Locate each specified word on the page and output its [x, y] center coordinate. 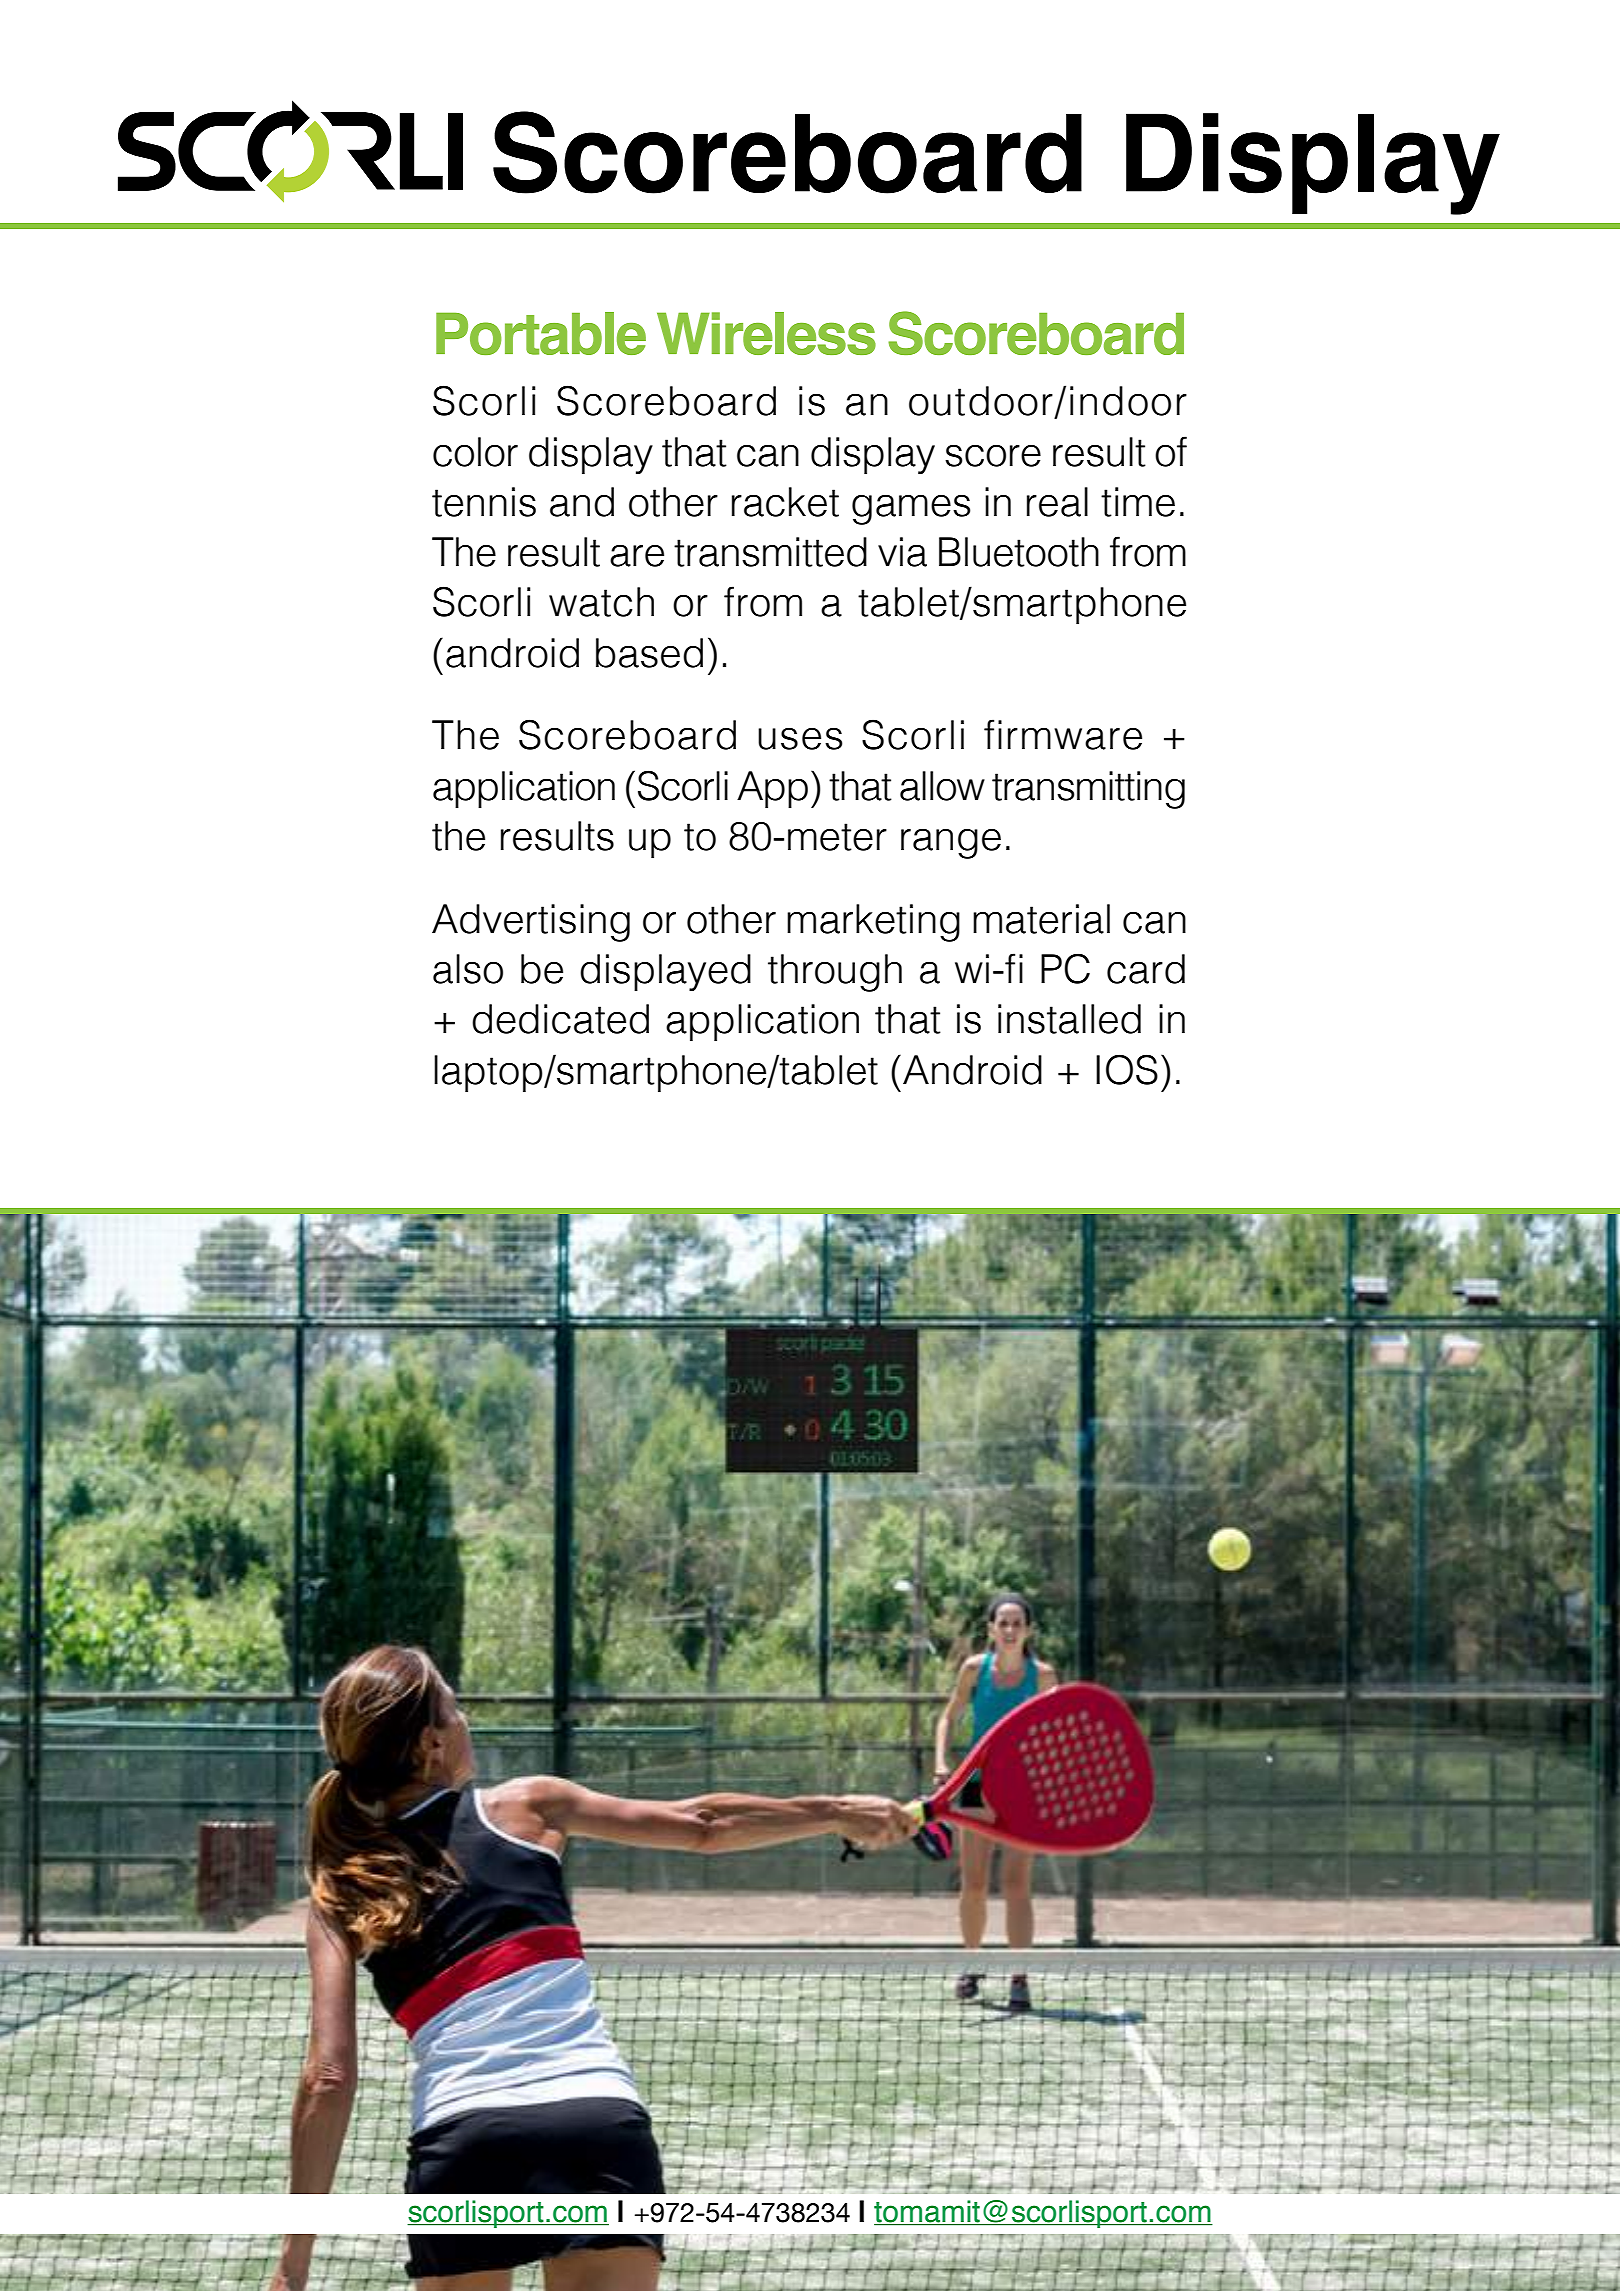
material [1041, 919]
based [649, 653]
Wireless [766, 333]
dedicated [560, 1019]
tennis [484, 502]
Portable [541, 333]
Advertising [531, 923]
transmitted [770, 552]
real [1057, 502]
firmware [1063, 734]
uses [800, 739]
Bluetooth [1019, 552]
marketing [873, 923]
